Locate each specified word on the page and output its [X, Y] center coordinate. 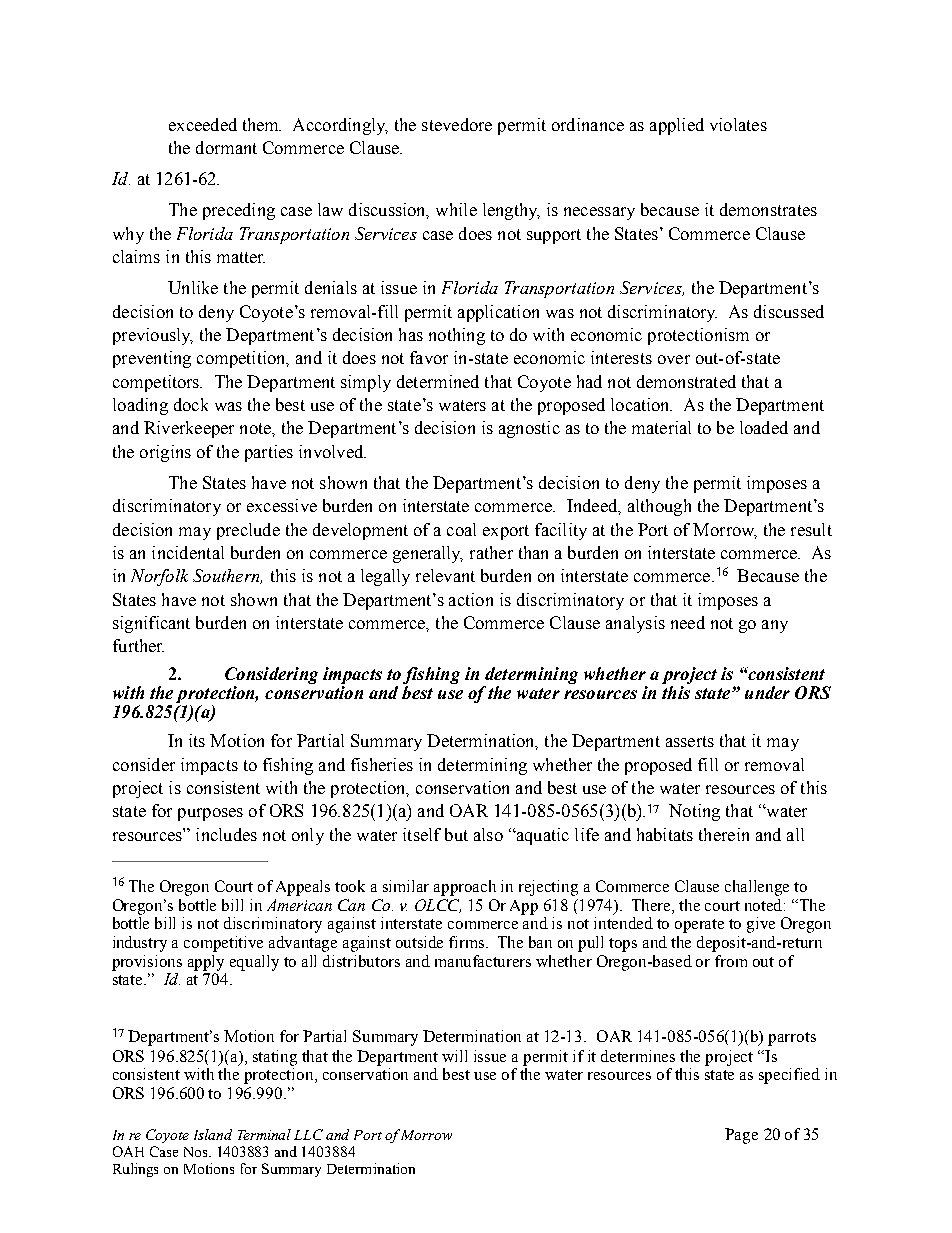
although [659, 507]
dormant [226, 147]
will [454, 1056]
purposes [210, 814]
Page [741, 1136]
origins [165, 453]
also [488, 834]
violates [738, 124]
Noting [694, 812]
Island [213, 1134]
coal [461, 529]
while [456, 209]
